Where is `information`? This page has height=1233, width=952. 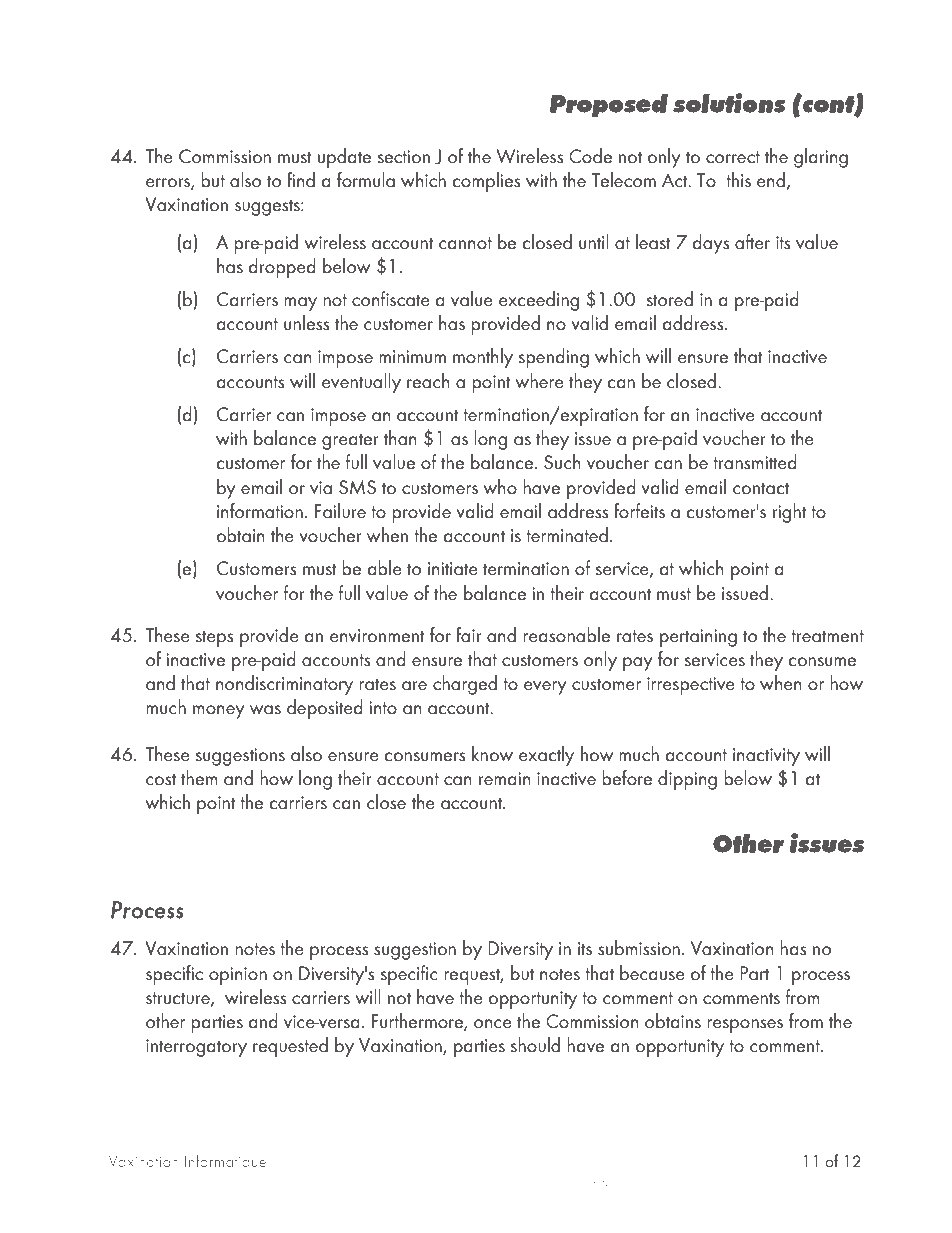 information is located at coordinates (260, 511).
